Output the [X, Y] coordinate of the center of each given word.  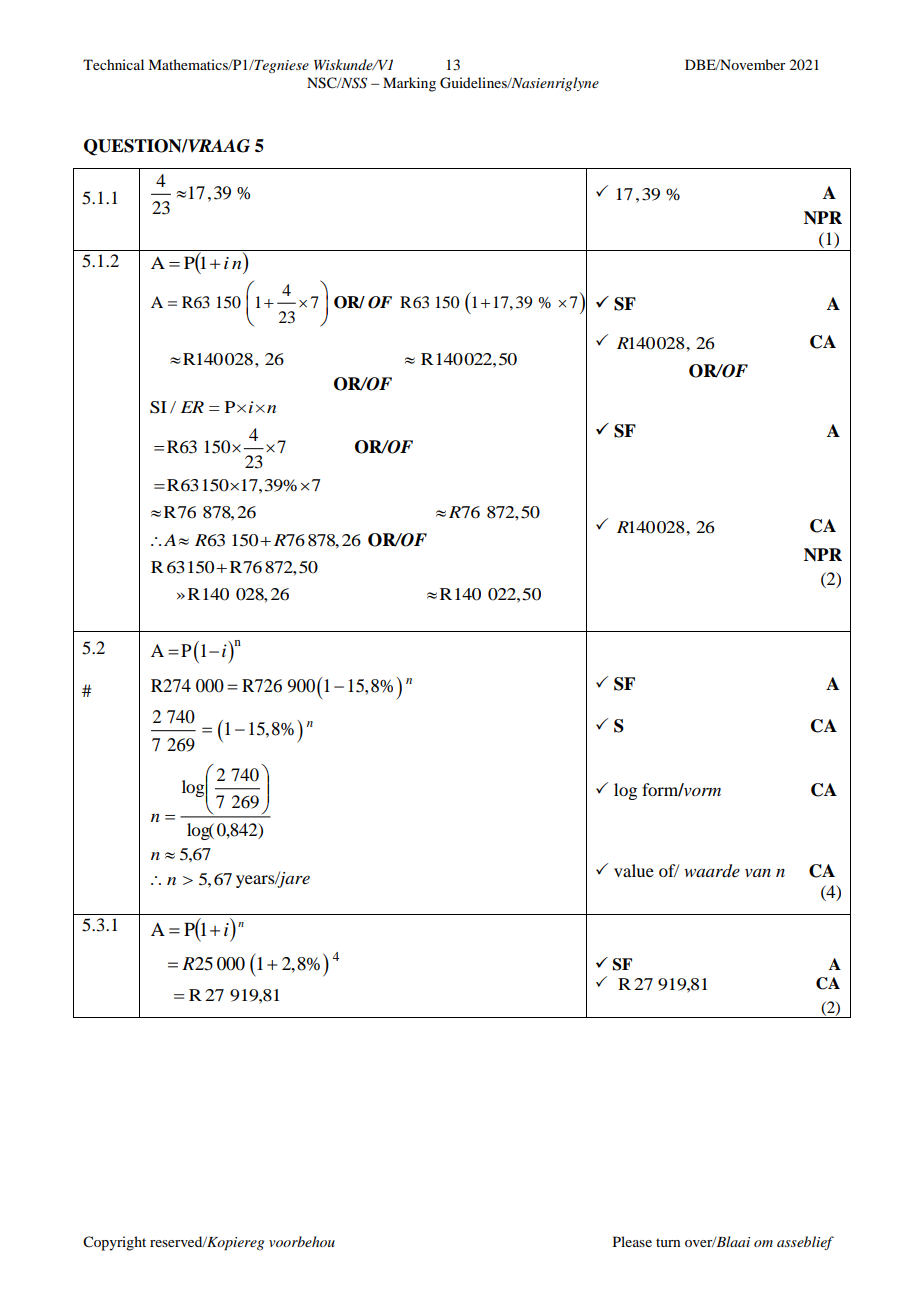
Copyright [114, 1243]
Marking [409, 84]
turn [668, 1242]
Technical [113, 64]
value [634, 870]
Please [632, 1241]
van [758, 873]
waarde [712, 871]
